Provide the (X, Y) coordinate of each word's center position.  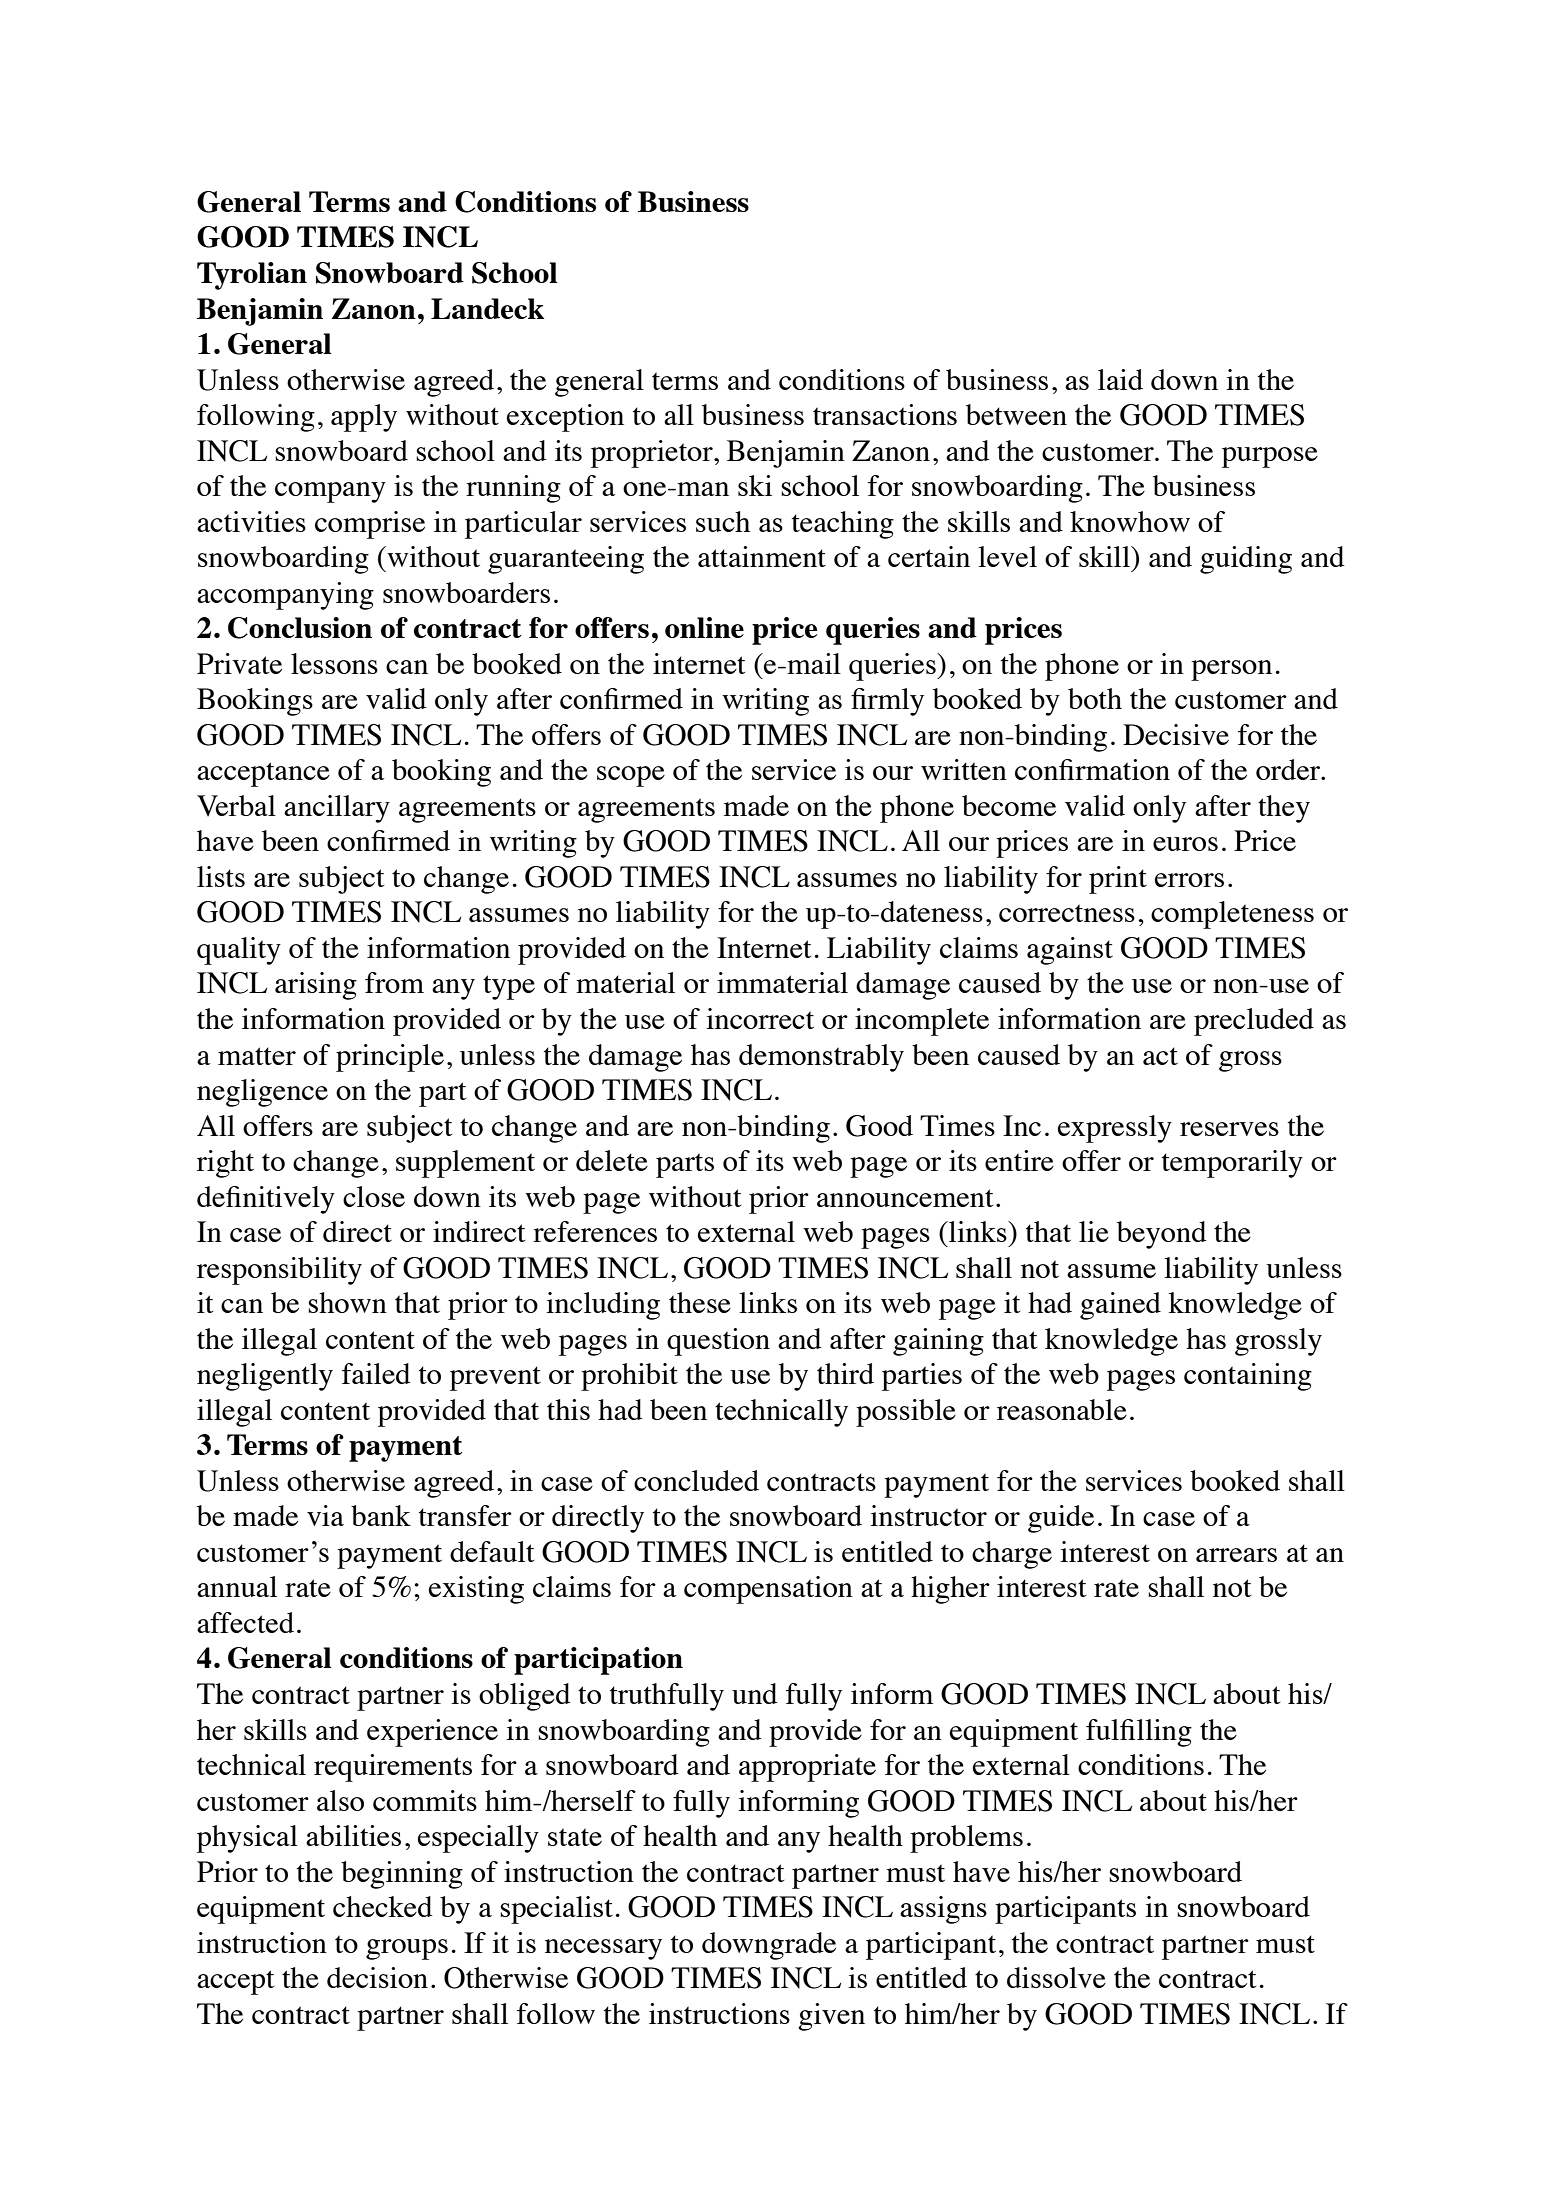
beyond (1162, 1235)
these (700, 1302)
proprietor (653, 454)
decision (377, 1977)
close (374, 1196)
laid (1120, 379)
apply (364, 418)
